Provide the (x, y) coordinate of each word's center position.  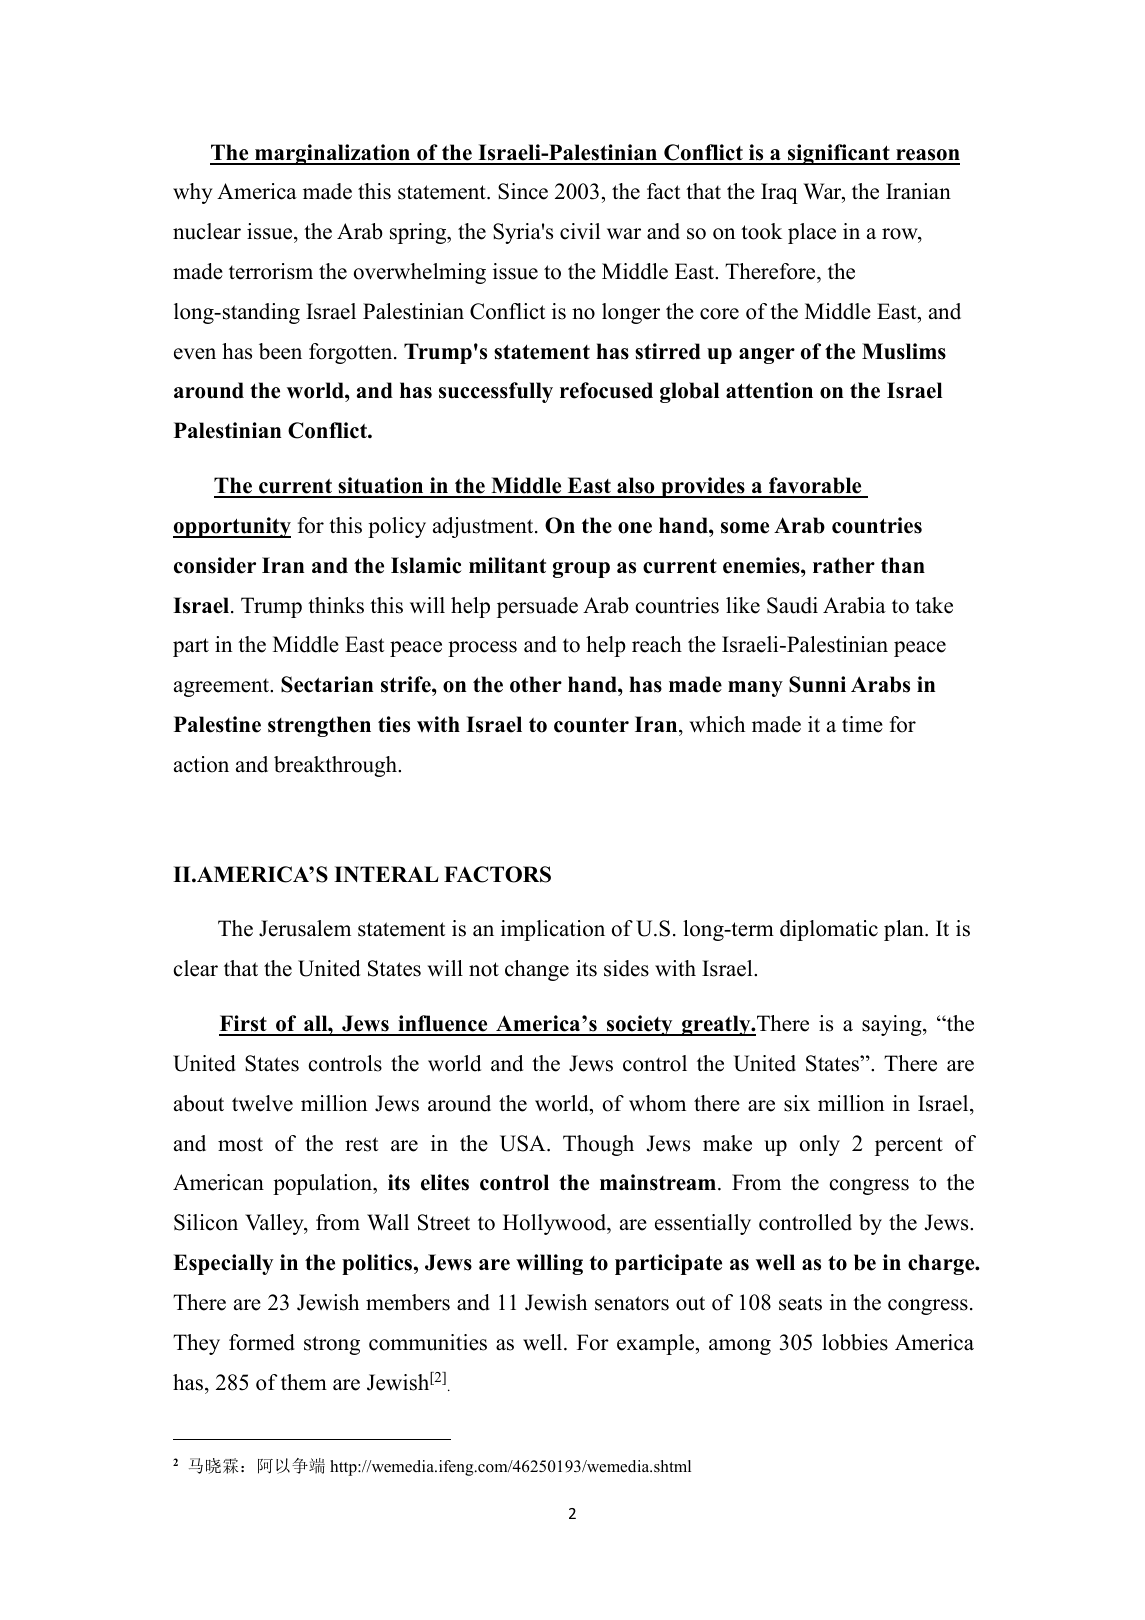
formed (262, 1342)
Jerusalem (305, 928)
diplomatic (829, 930)
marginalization (333, 154)
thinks (336, 605)
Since (523, 191)
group (581, 570)
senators (632, 1303)
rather (844, 565)
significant (839, 154)
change (537, 970)
